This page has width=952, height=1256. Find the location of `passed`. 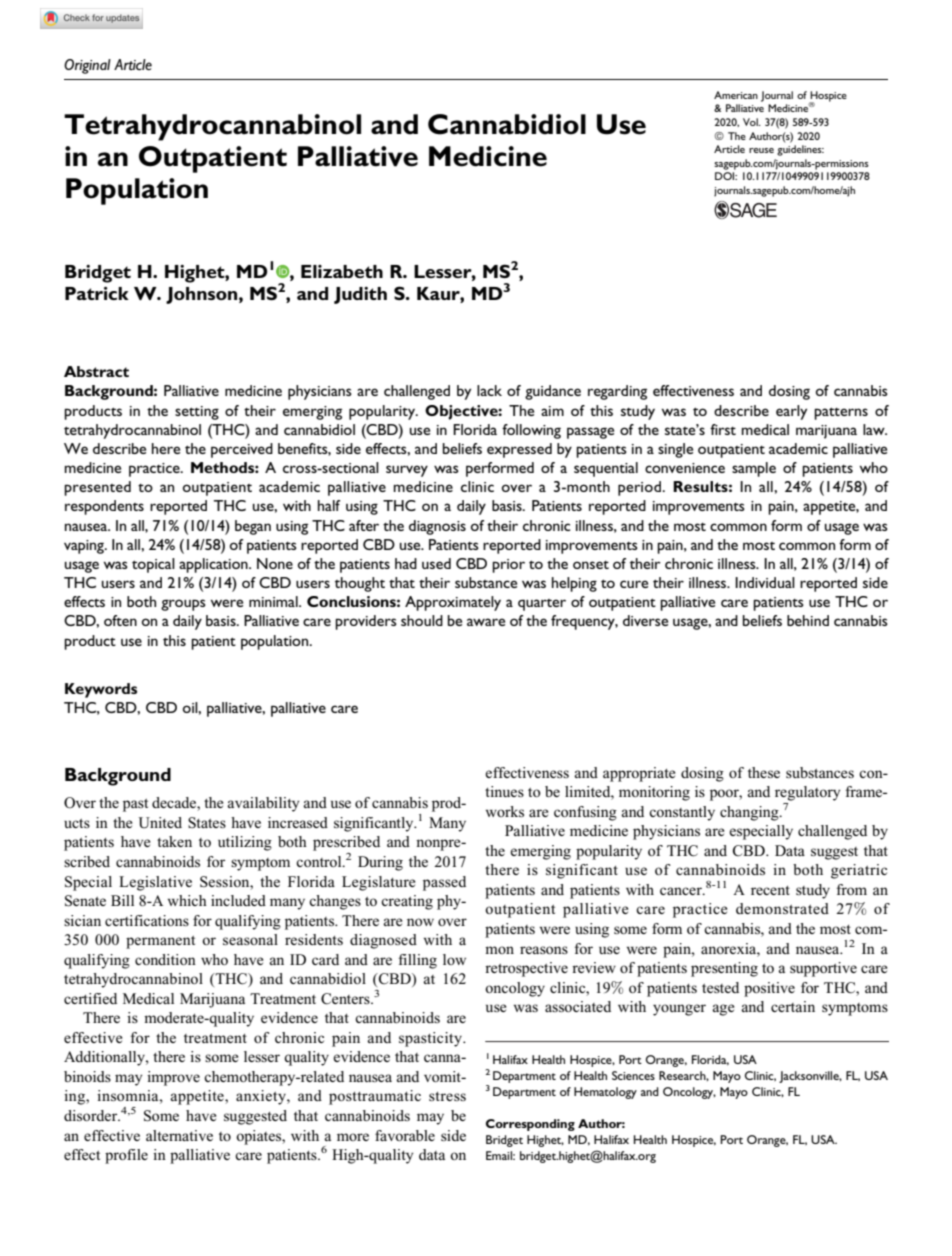

passed is located at coordinates (444, 883).
